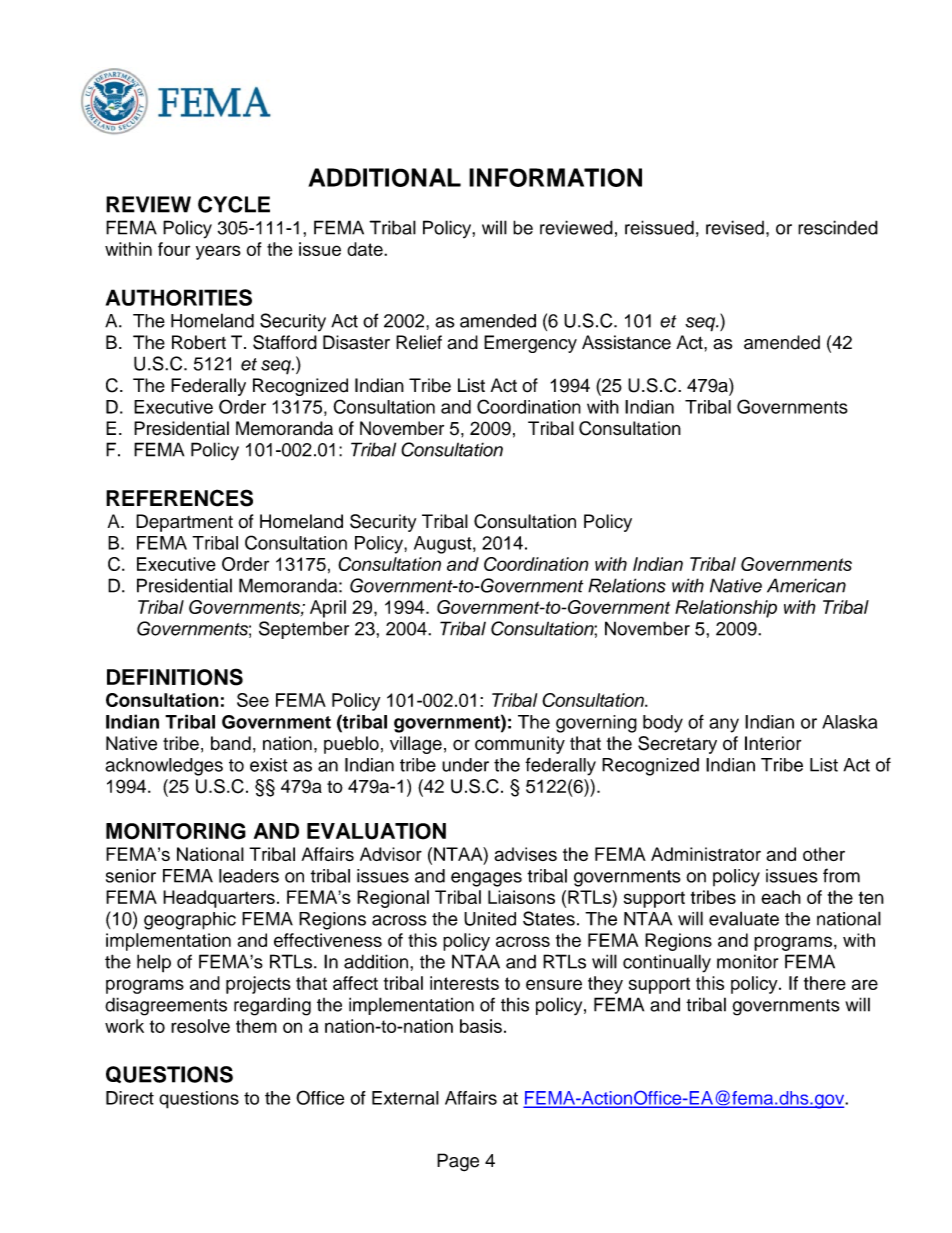 This screenshot has width=952, height=1233. I want to click on INFORMATION, so click(555, 177).
